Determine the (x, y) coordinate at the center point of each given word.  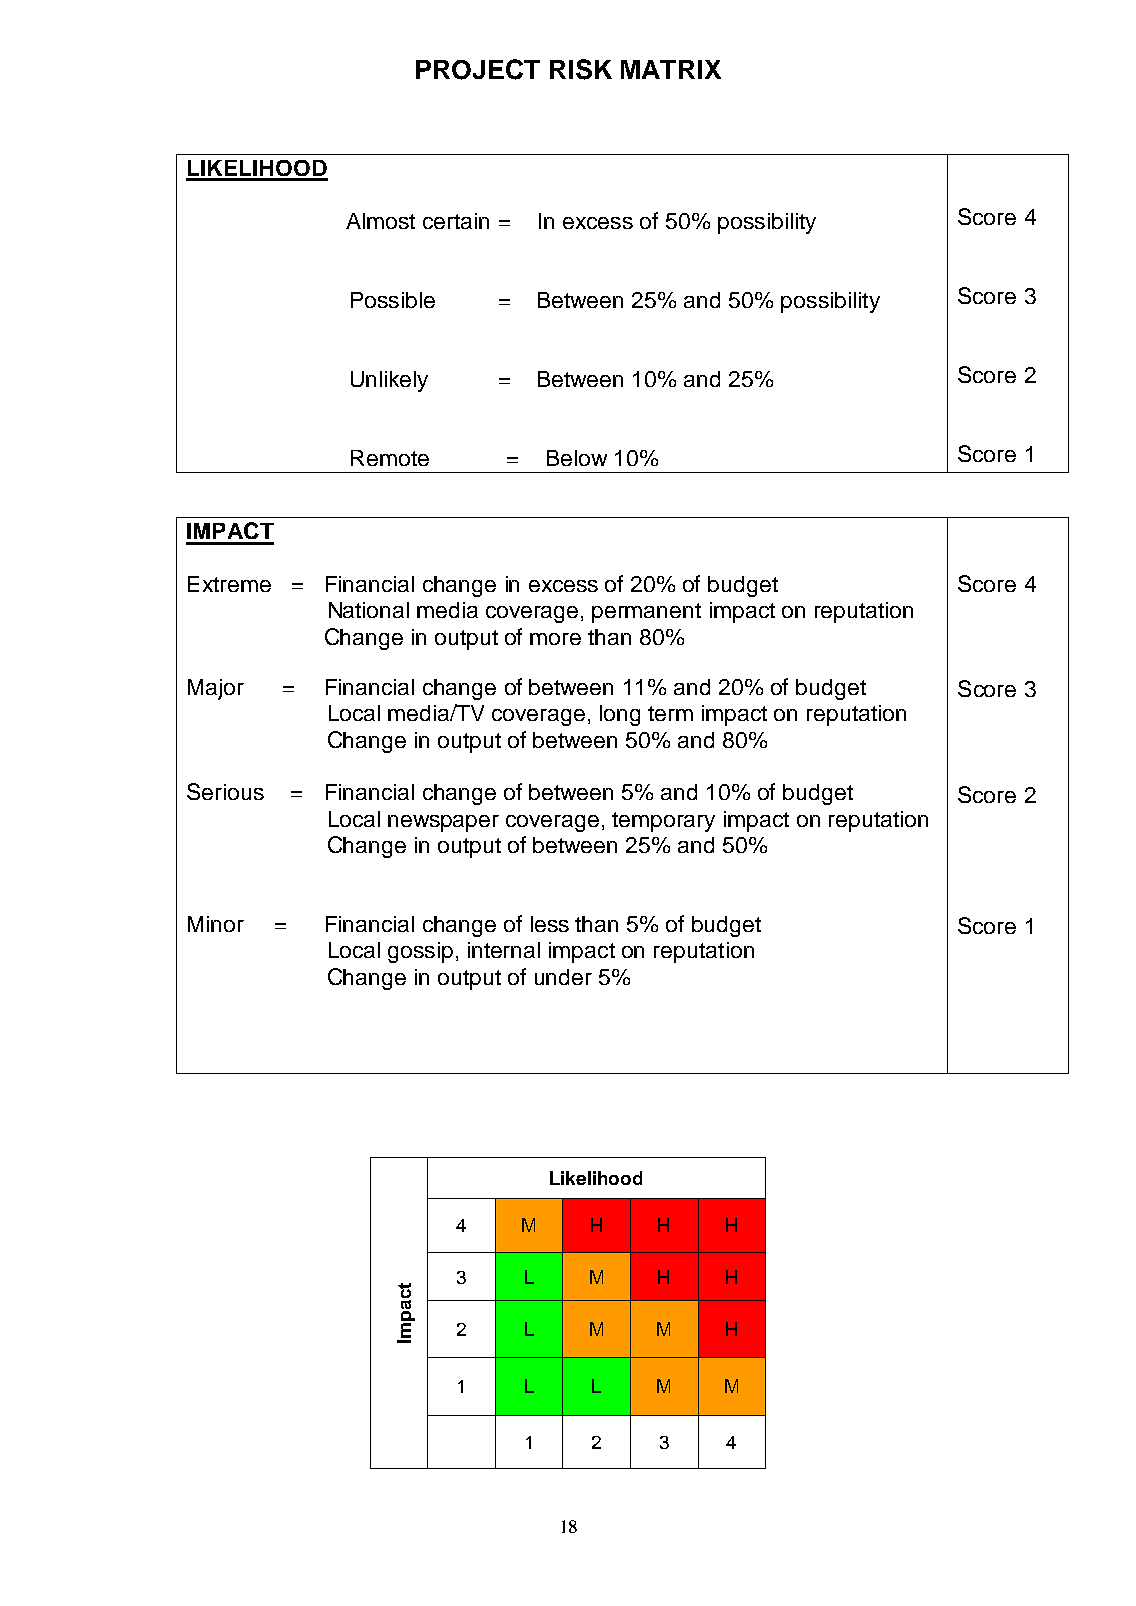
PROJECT (478, 69)
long (620, 715)
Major (216, 689)
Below (577, 458)
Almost (380, 221)
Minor (216, 924)
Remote (390, 458)
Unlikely (389, 381)
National (369, 610)
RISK (581, 69)
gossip (420, 952)
